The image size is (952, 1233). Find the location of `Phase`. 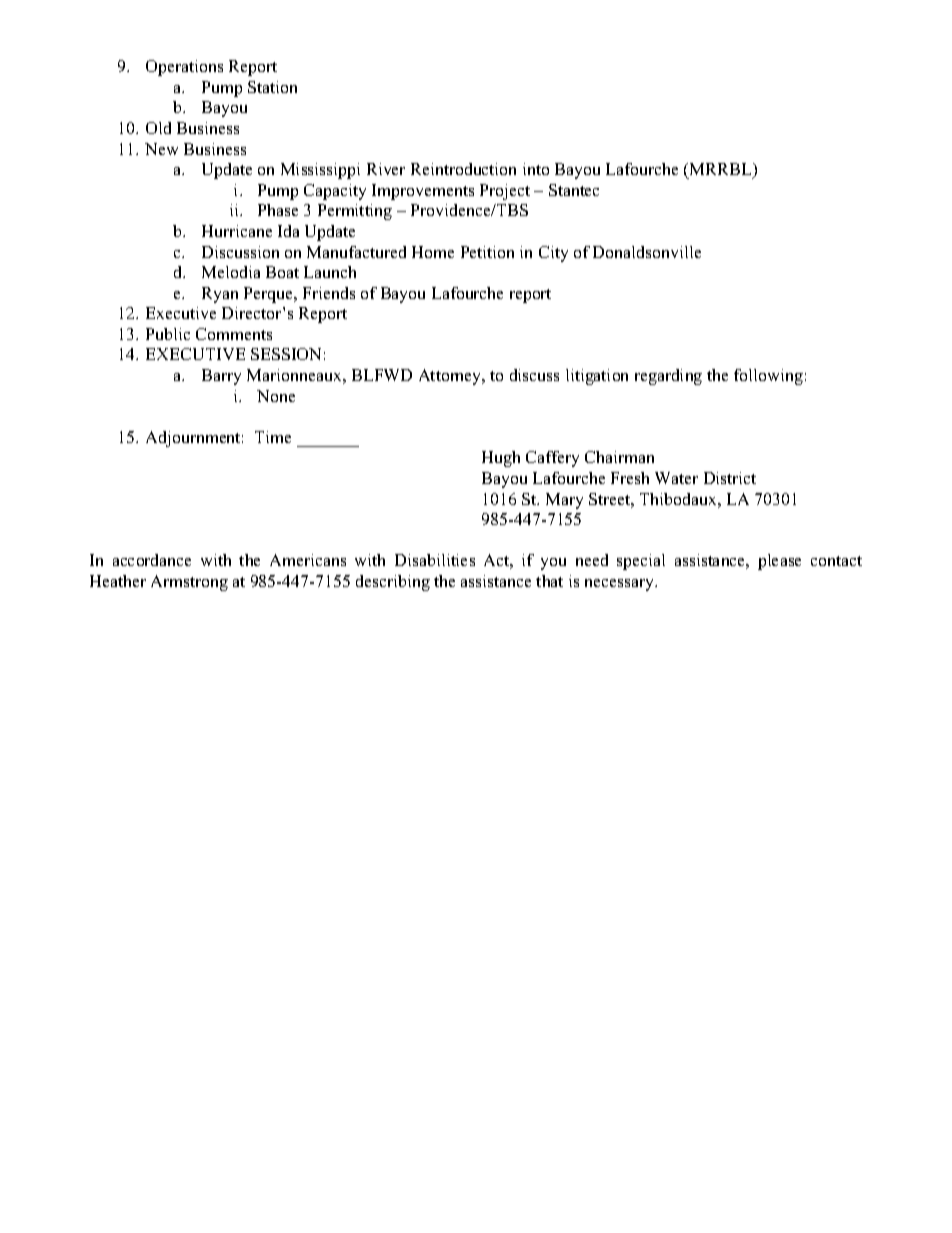

Phase is located at coordinates (278, 210).
